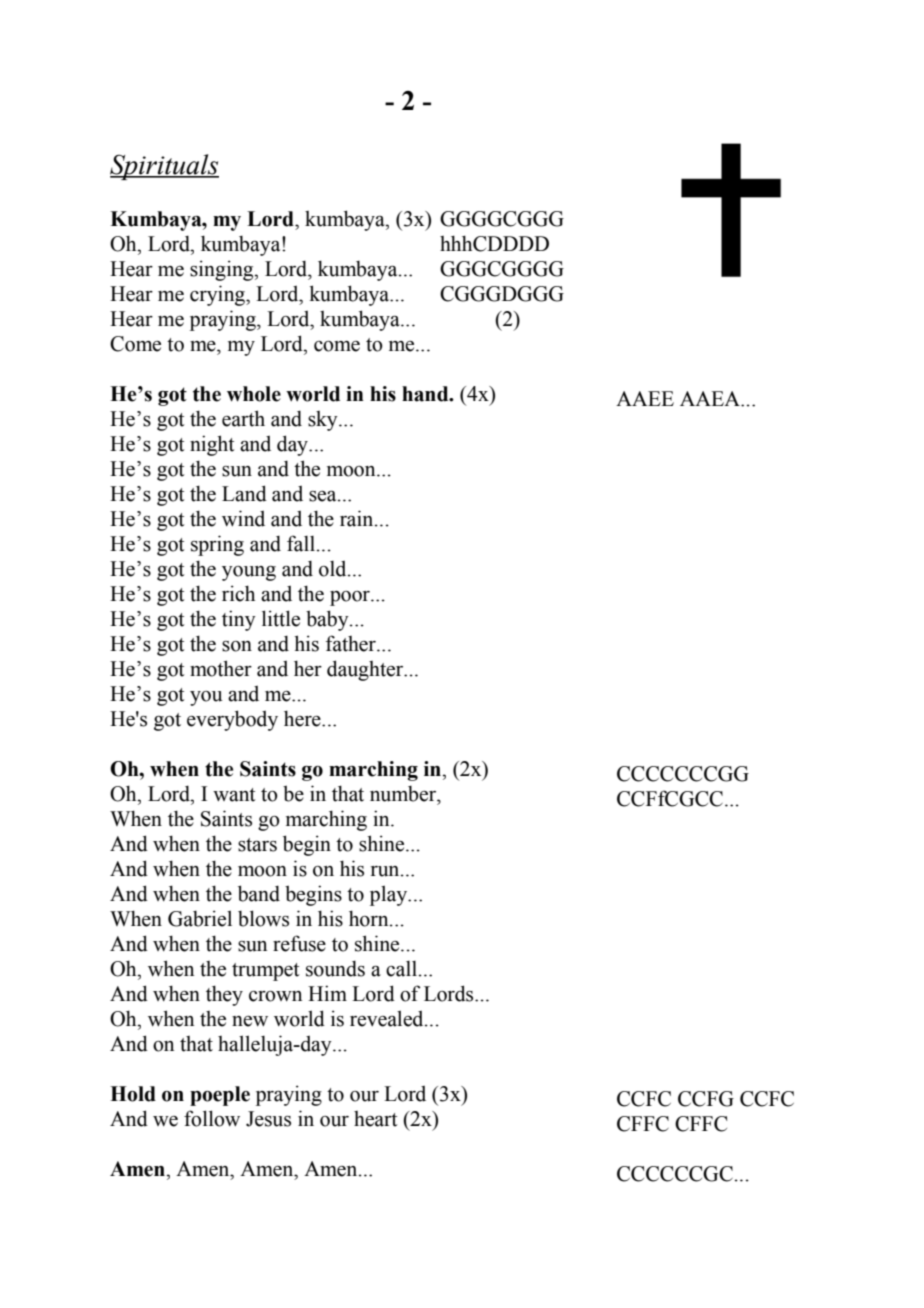 The image size is (924, 1308). Describe the element at coordinates (388, 1018) in the page. I see `revealed` at that location.
